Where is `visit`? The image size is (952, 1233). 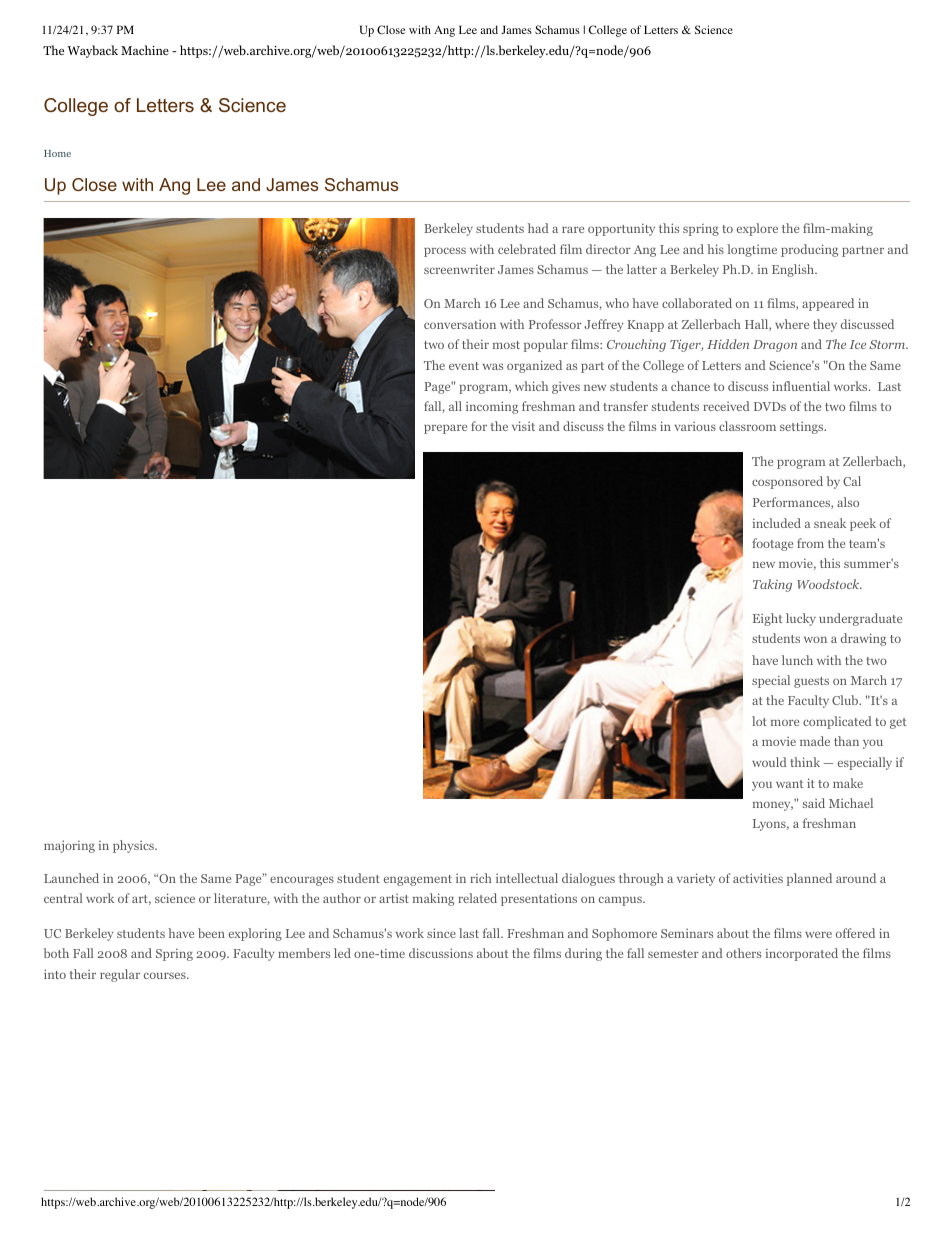
visit is located at coordinates (523, 426).
